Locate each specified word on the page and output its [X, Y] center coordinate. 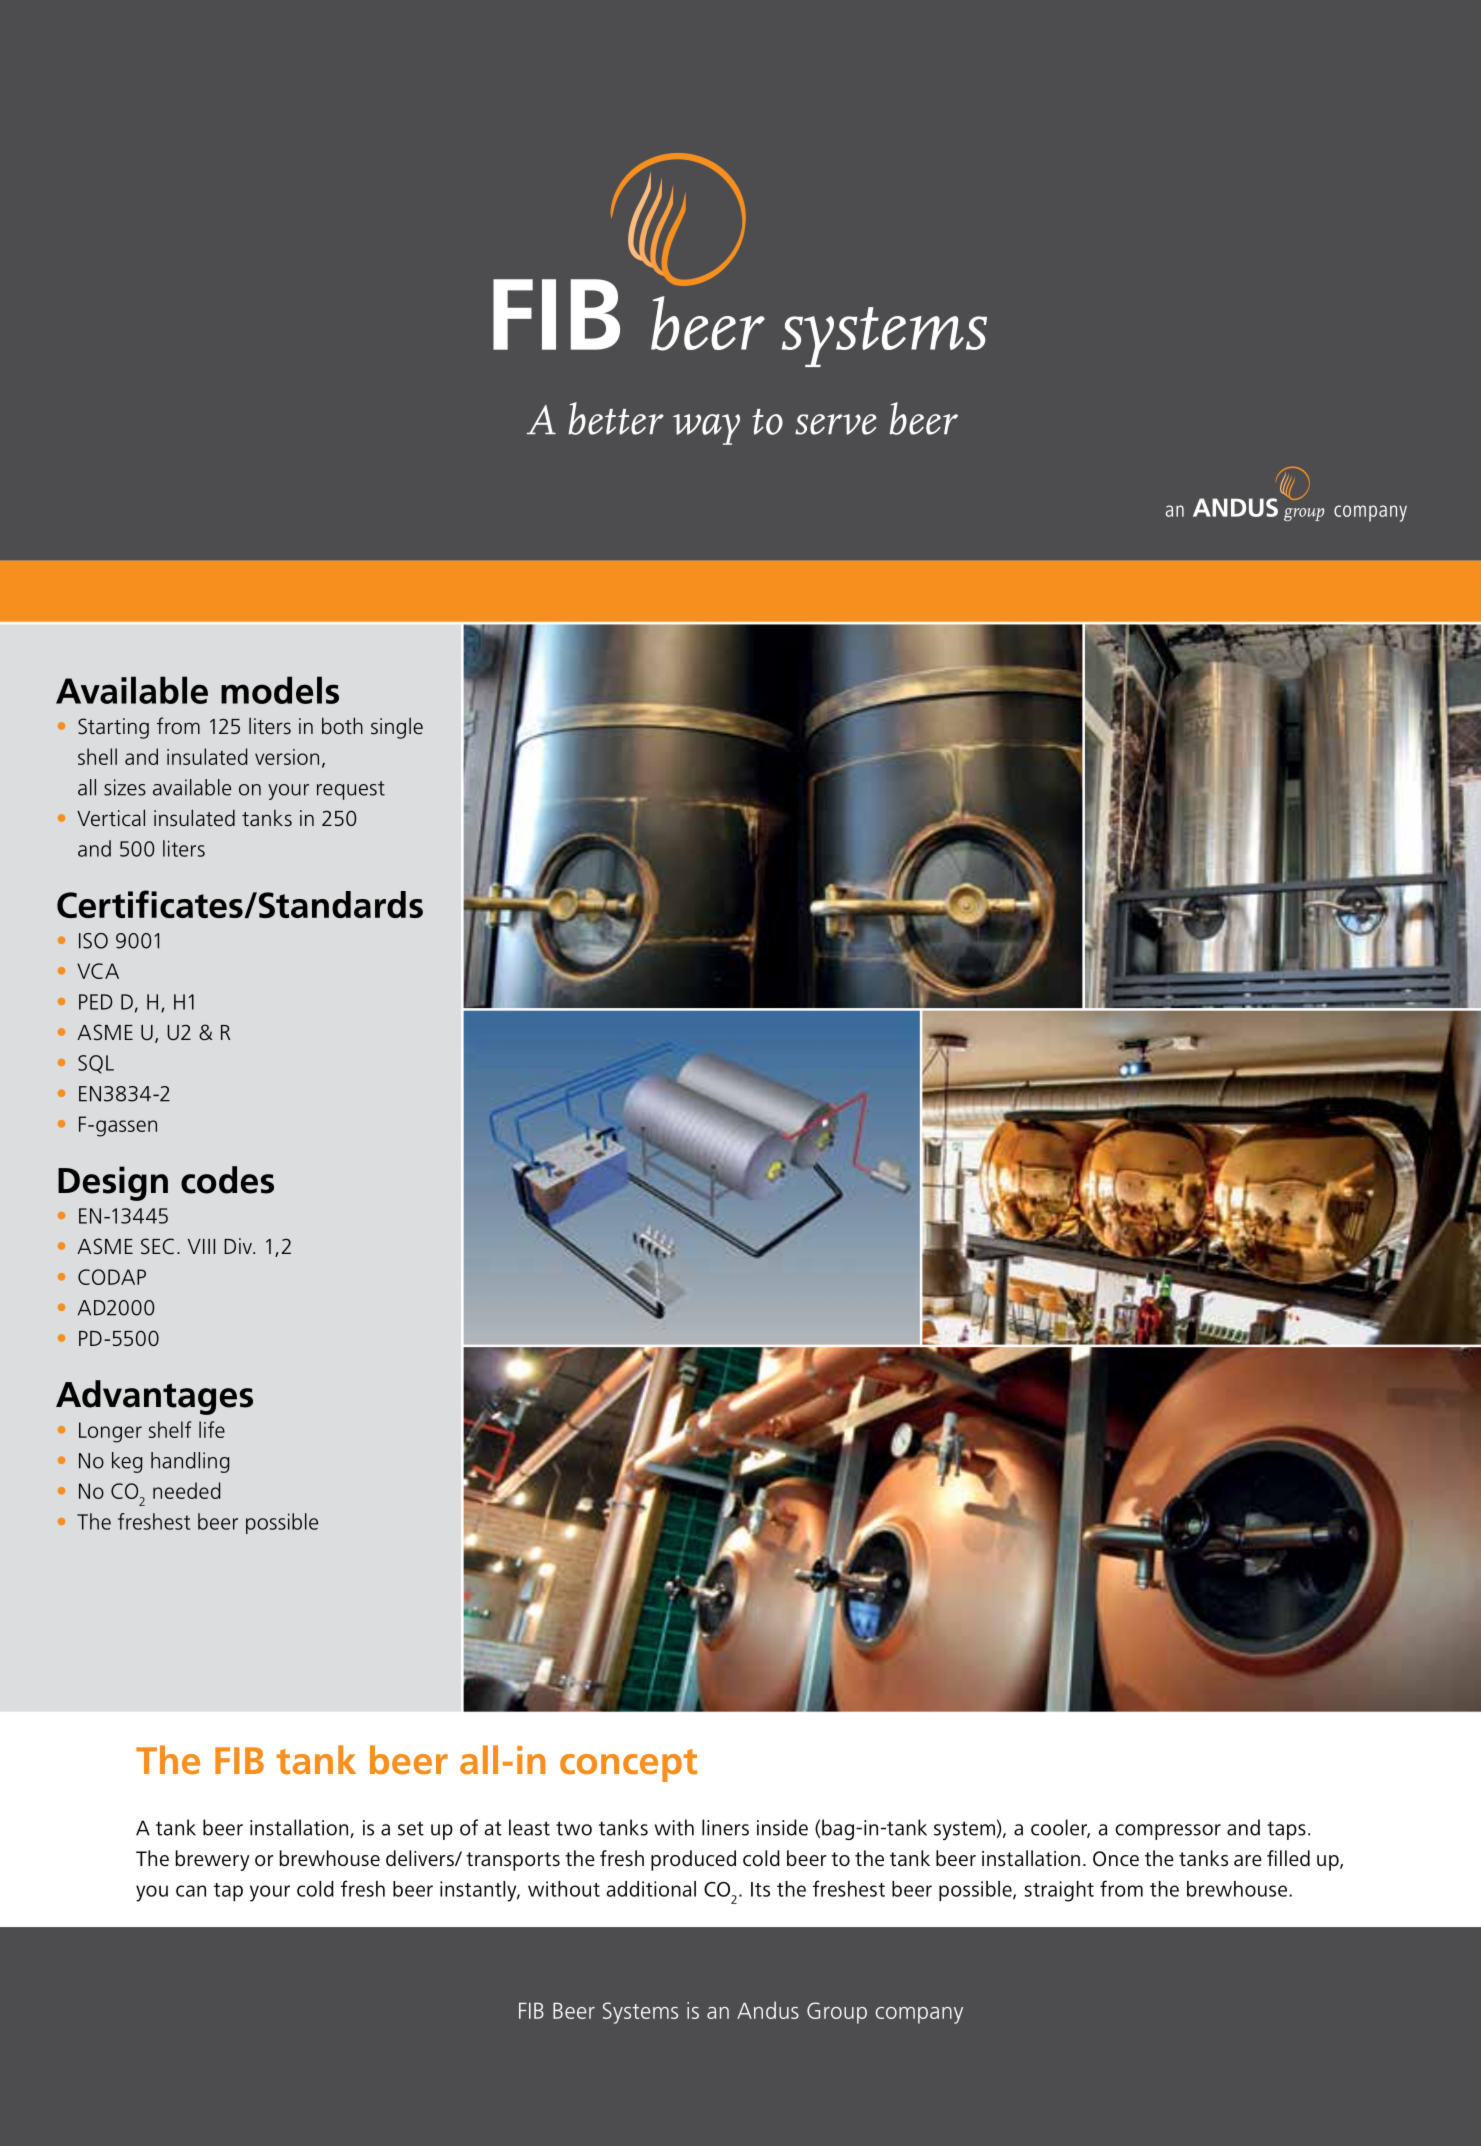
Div [239, 1246]
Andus [768, 2010]
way [706, 429]
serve [836, 424]
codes [227, 1180]
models [280, 690]
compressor [1168, 1832]
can [191, 1891]
